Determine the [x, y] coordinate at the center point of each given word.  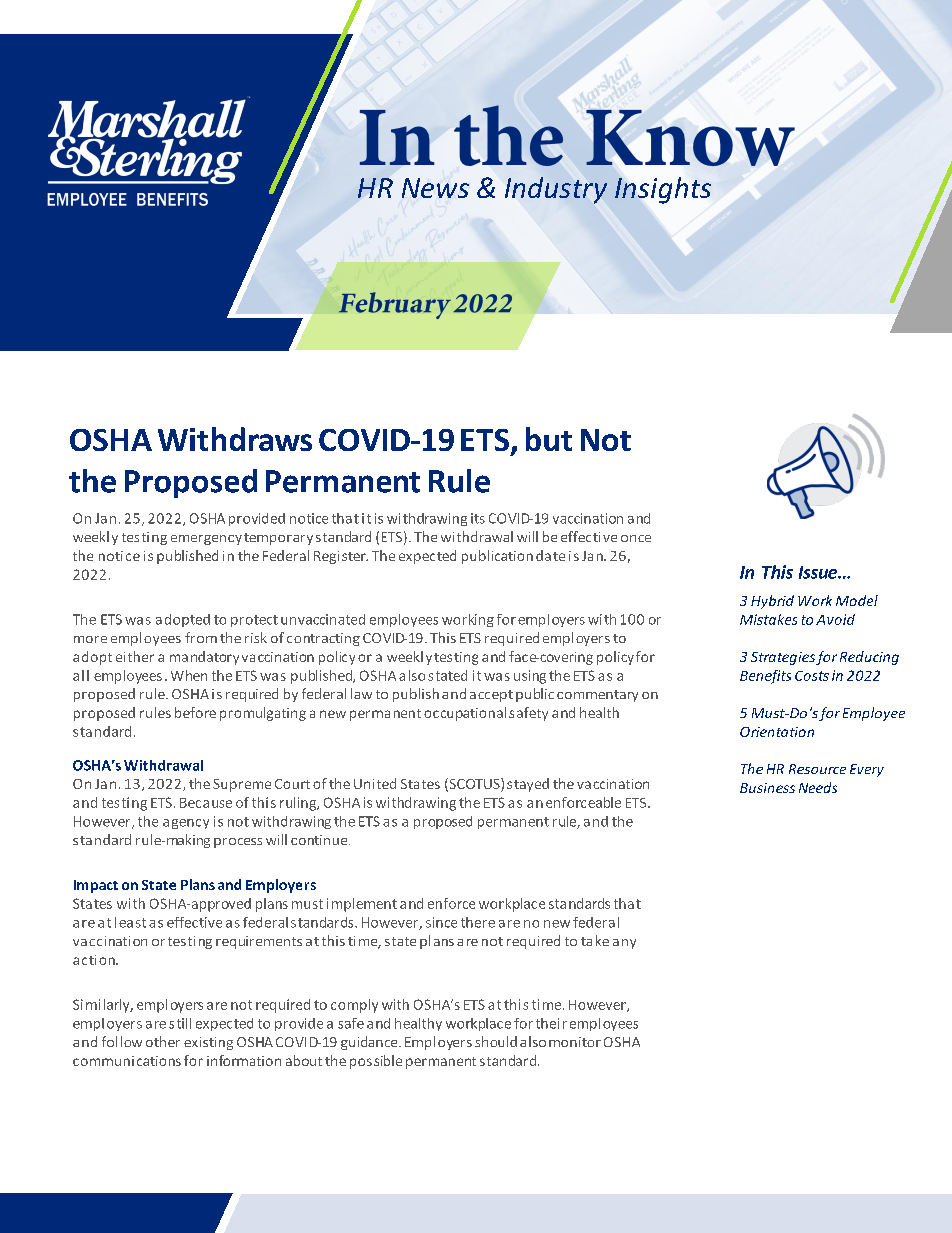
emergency [206, 540]
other [163, 1041]
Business [767, 788]
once [636, 538]
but [549, 439]
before [195, 712]
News [435, 188]
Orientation [777, 732]
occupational [465, 714]
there [478, 922]
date [550, 555]
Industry [556, 190]
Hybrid [772, 602]
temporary [278, 539]
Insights [663, 190]
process [238, 843]
